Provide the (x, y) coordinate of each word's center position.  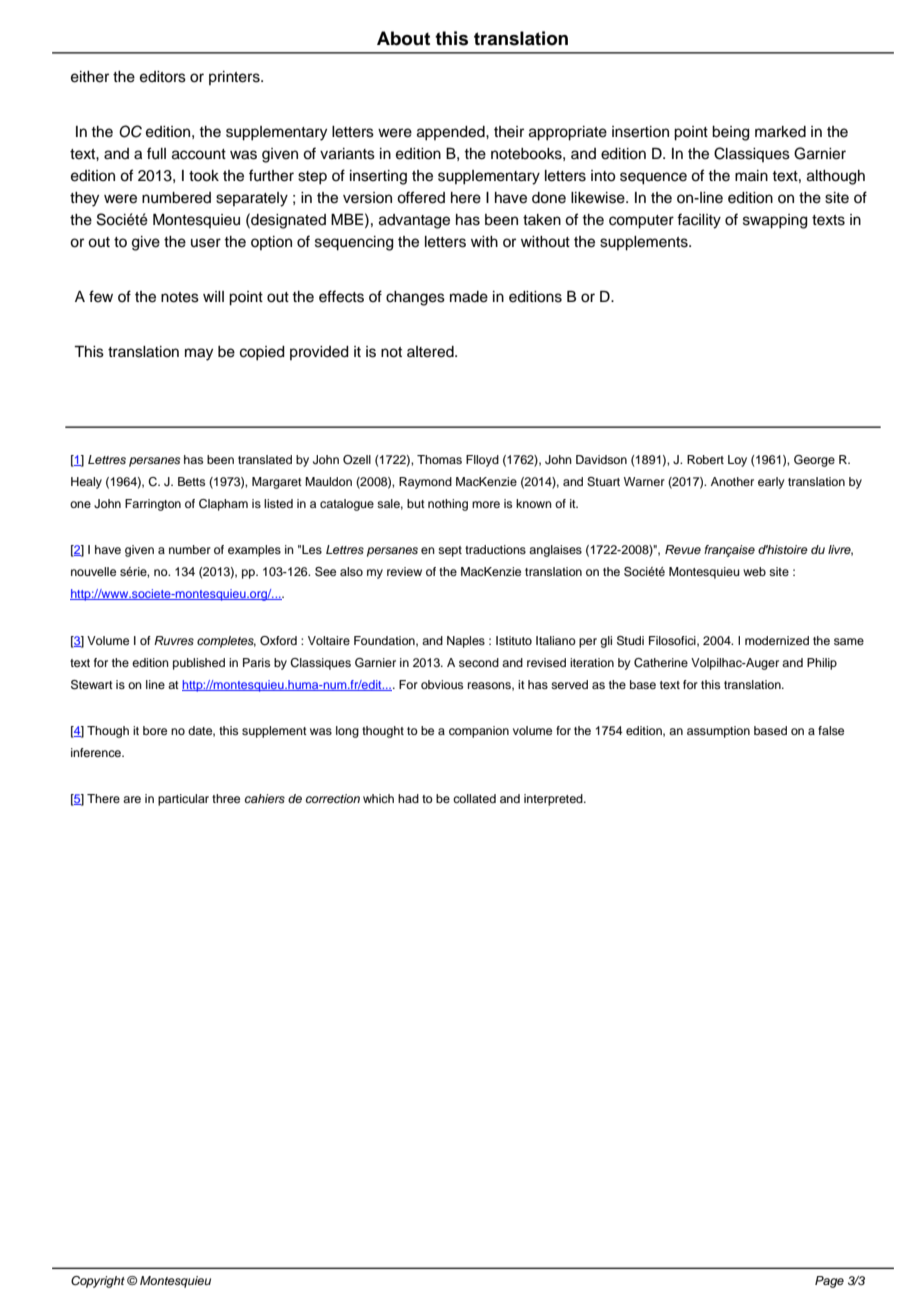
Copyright (98, 1282)
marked (780, 132)
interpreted (554, 800)
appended (452, 133)
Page (829, 1282)
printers (235, 78)
